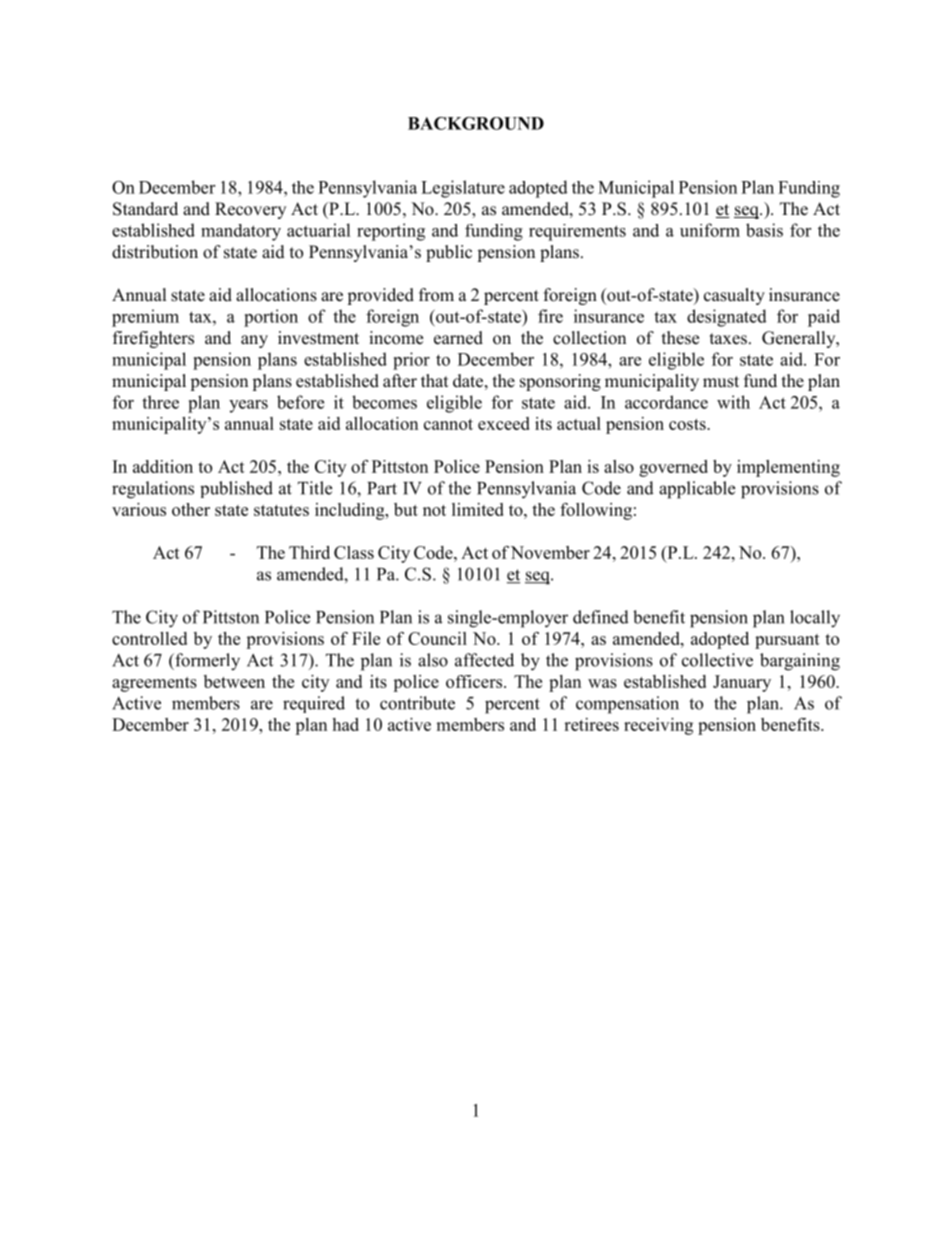  Describe the element at coordinates (474, 681) in the page. I see `officers` at that location.
